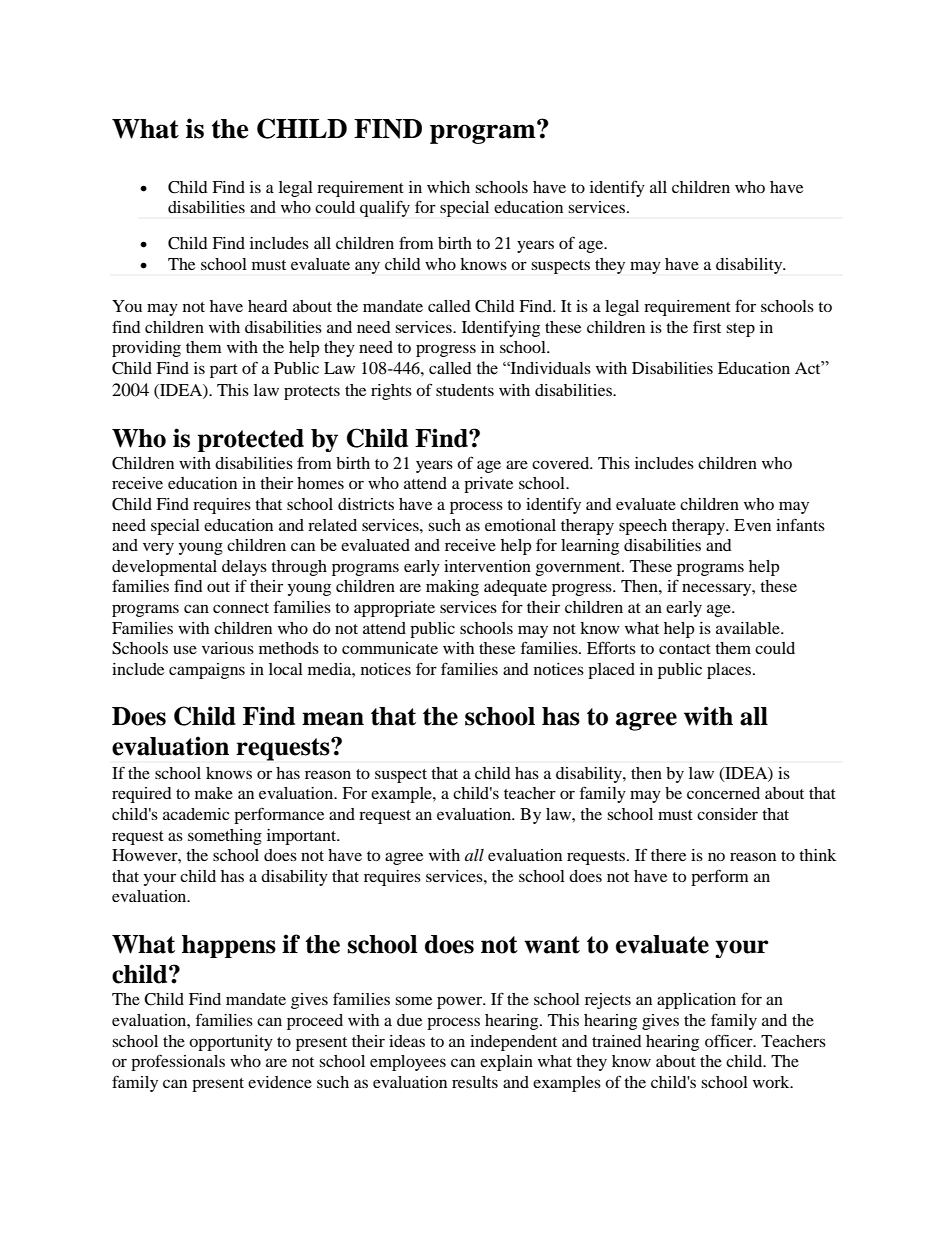 The image size is (952, 1233). I want to click on which, so click(448, 187).
